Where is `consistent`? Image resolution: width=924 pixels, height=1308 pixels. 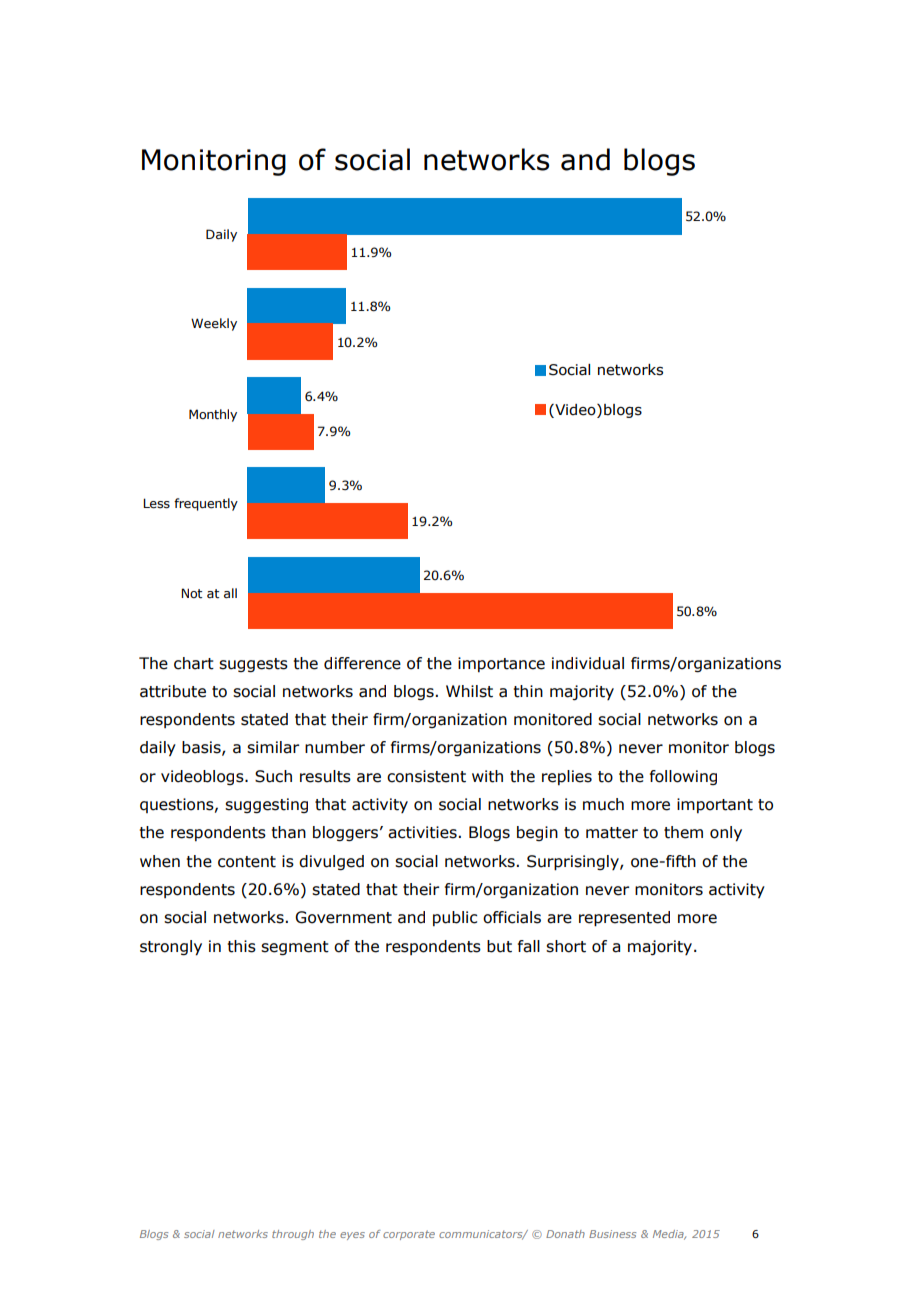
consistent is located at coordinates (426, 776).
